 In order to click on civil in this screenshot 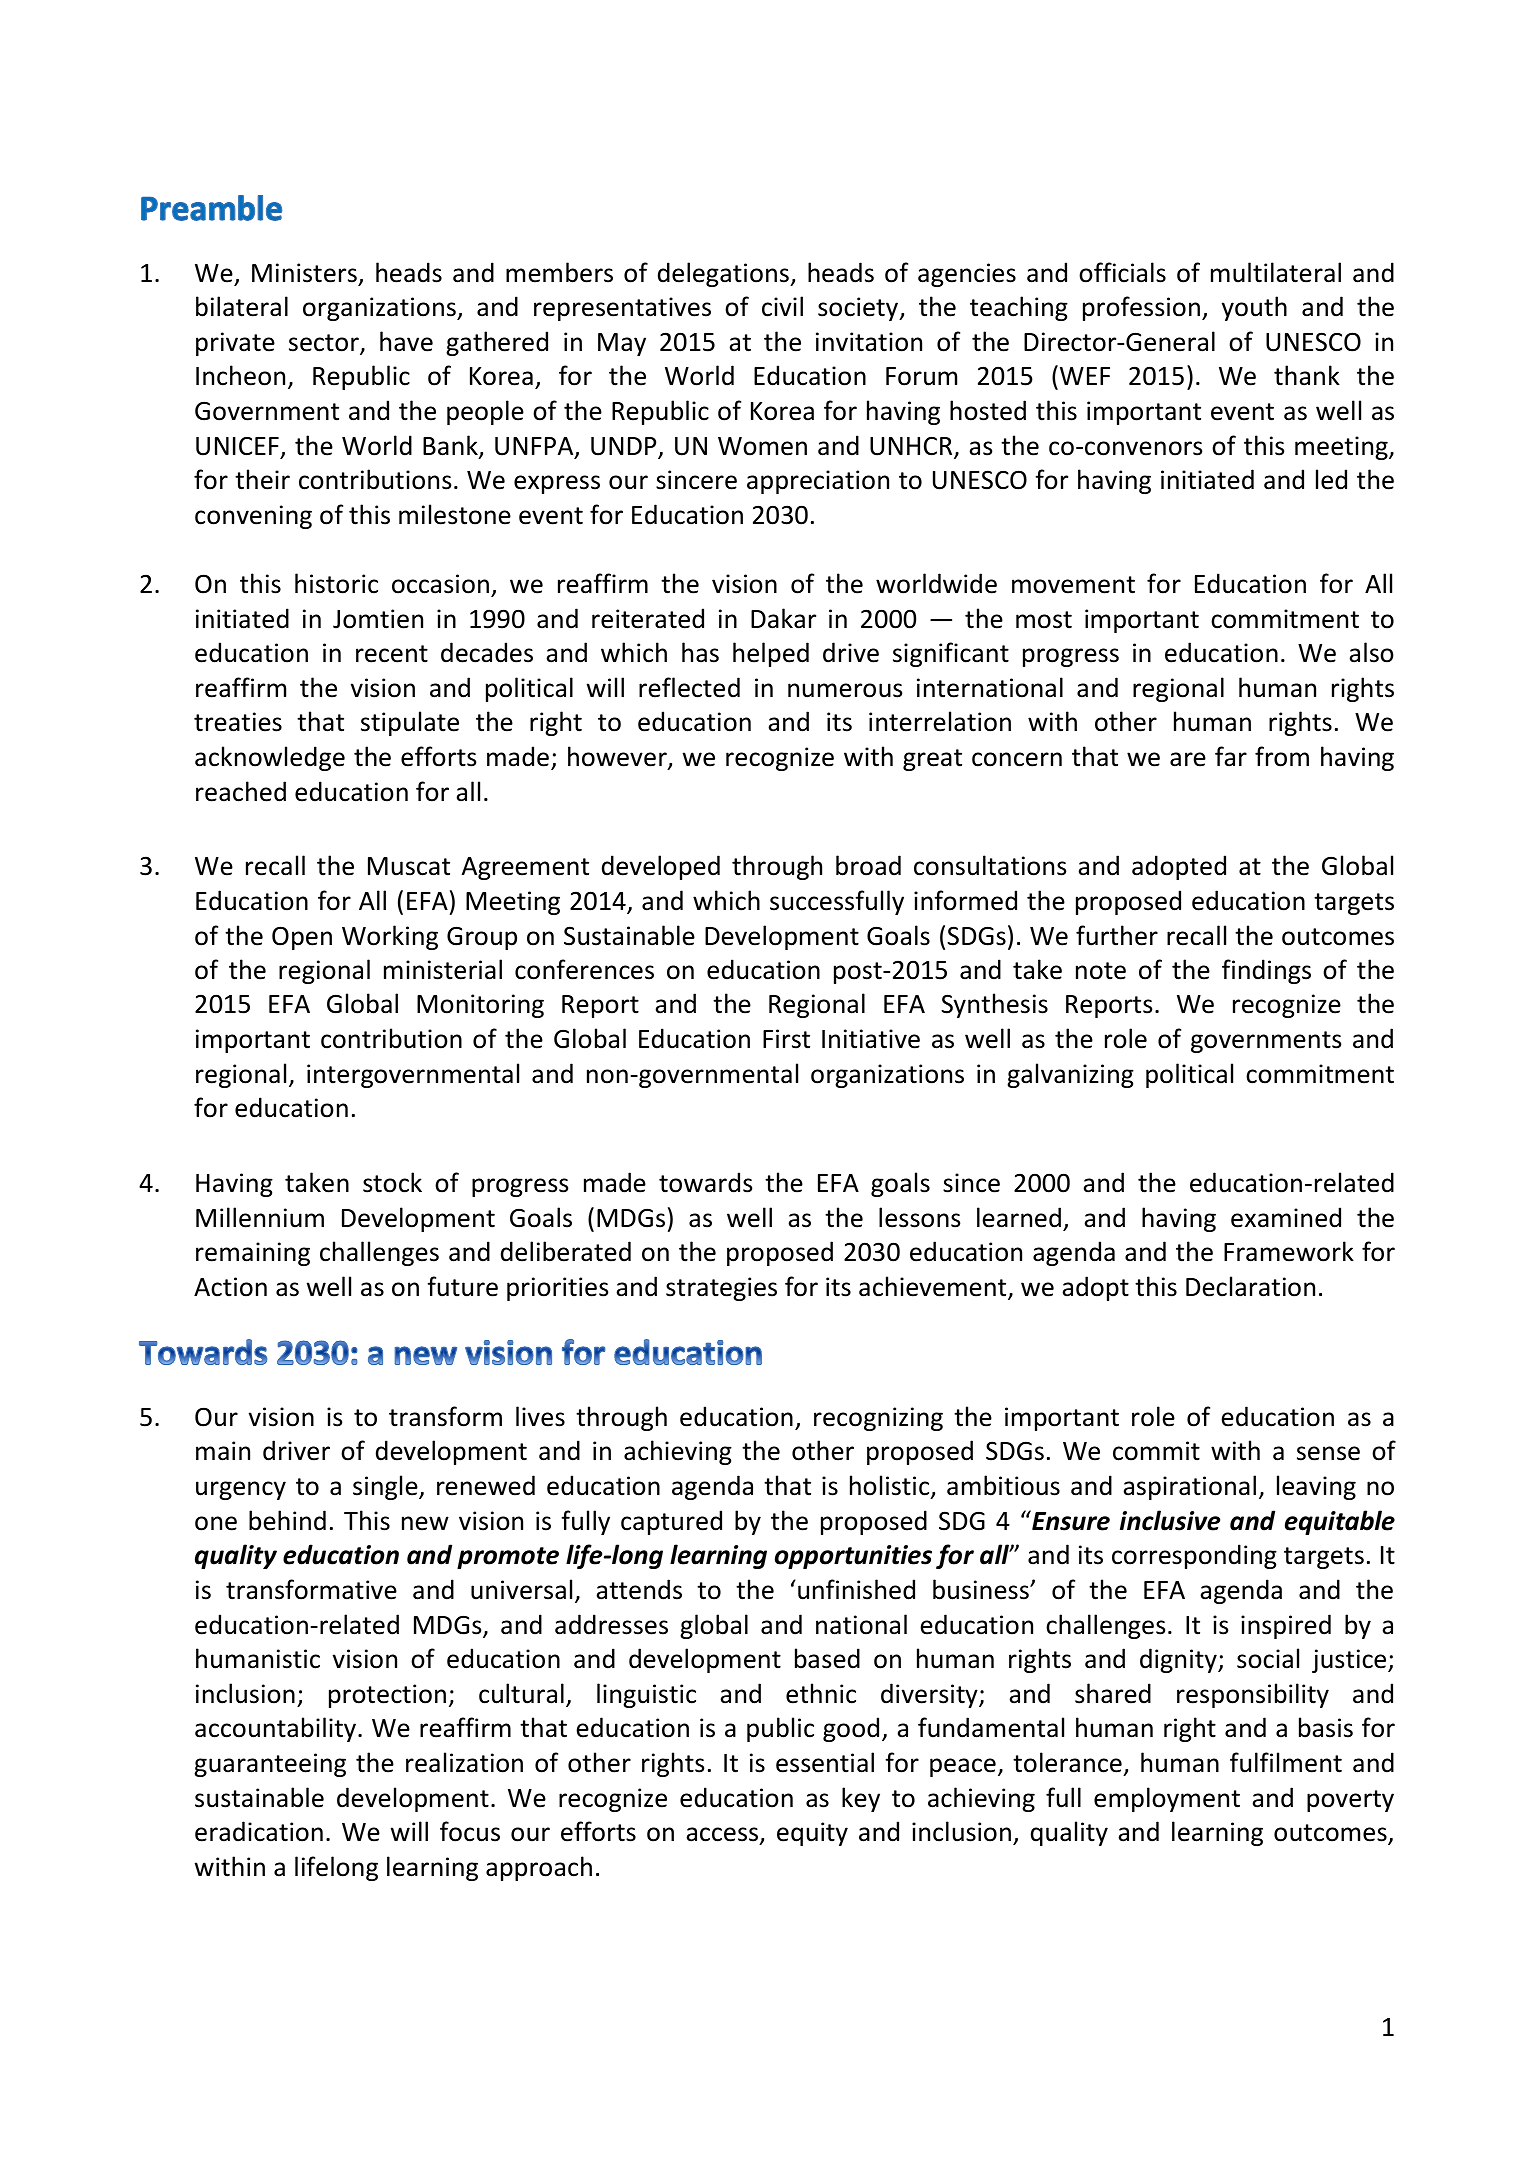, I will do `click(782, 306)`.
